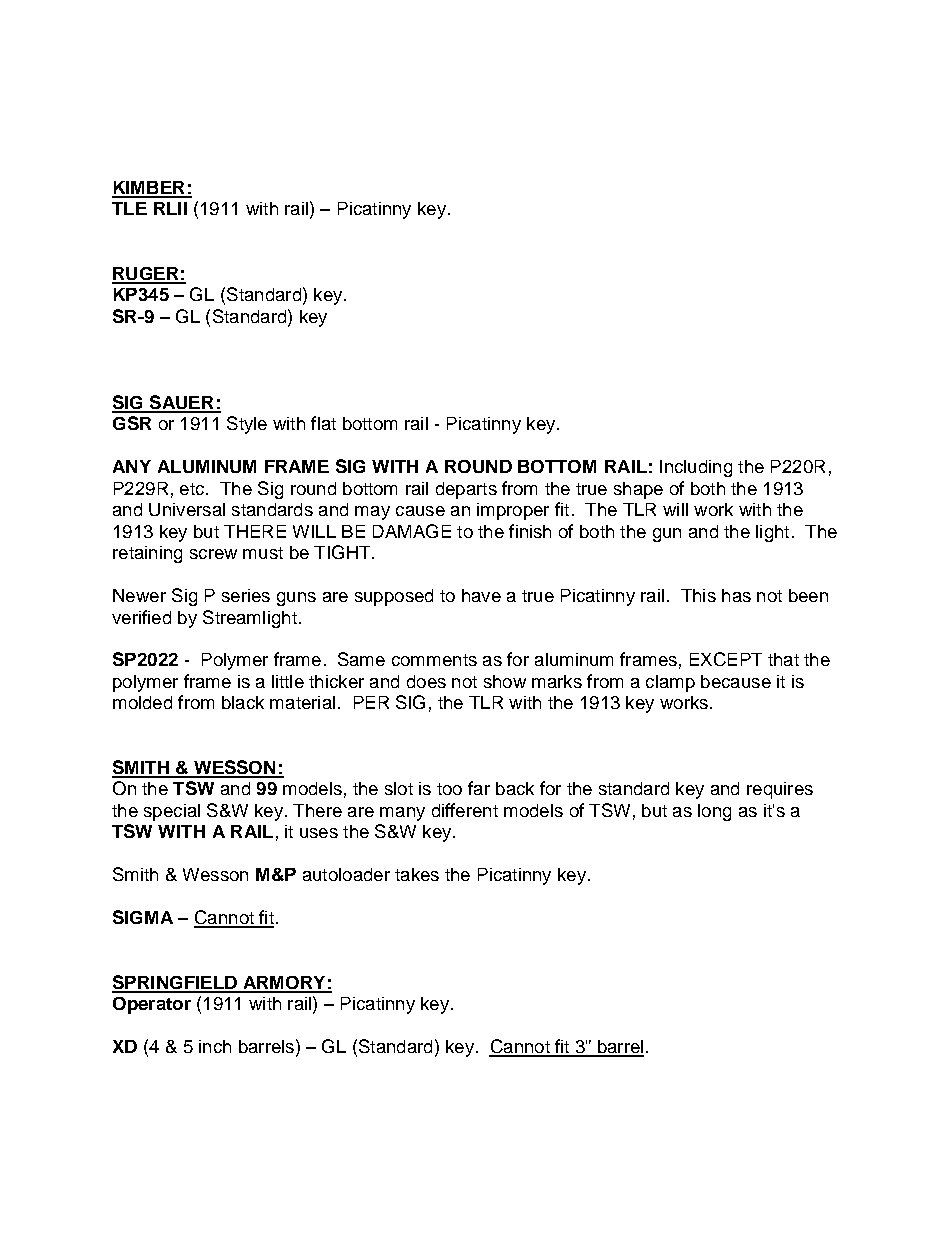 The image size is (952, 1233). What do you see at coordinates (696, 468) in the image?
I see `Including` at bounding box center [696, 468].
